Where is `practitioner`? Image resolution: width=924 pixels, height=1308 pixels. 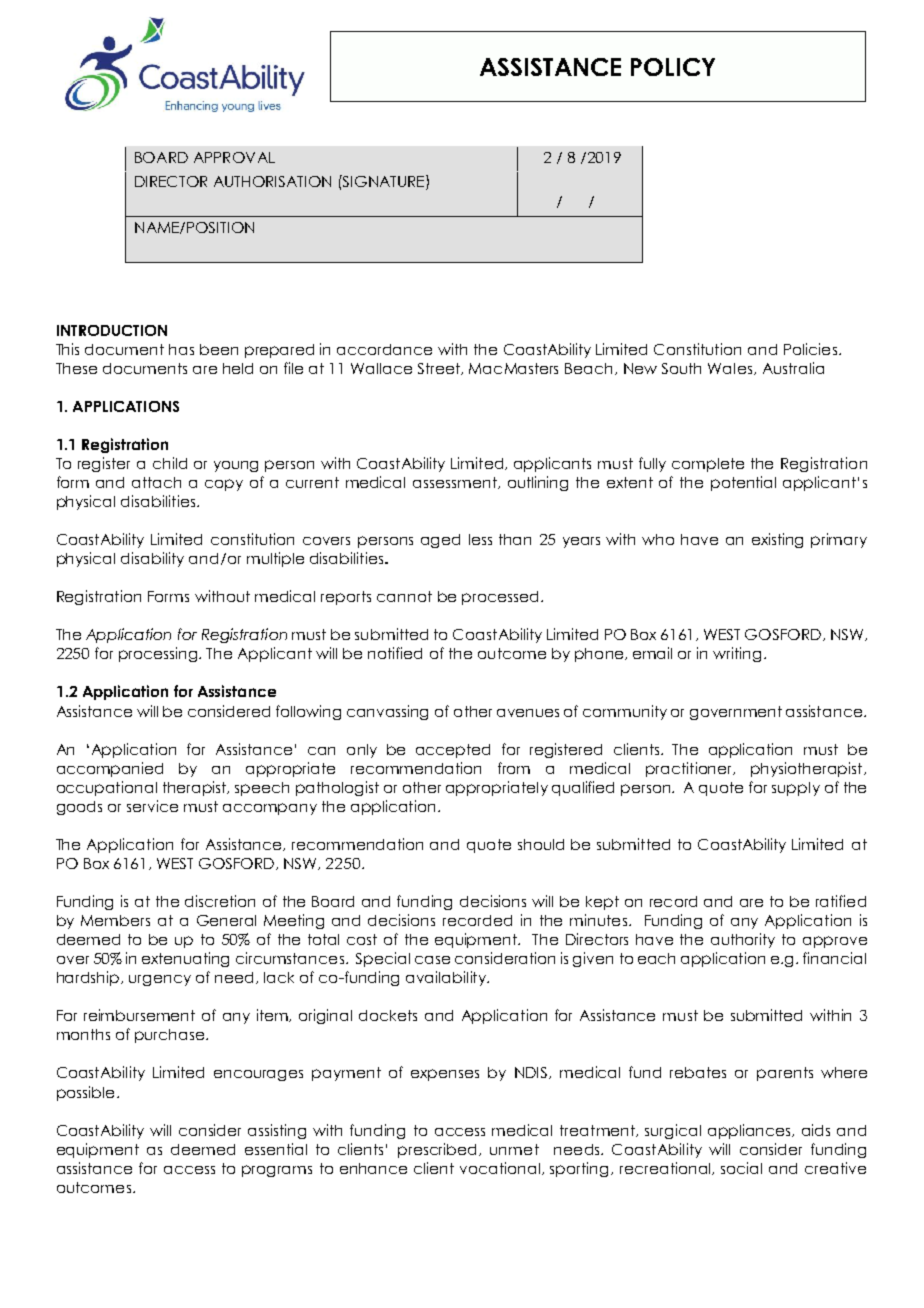 practitioner is located at coordinates (690, 769).
